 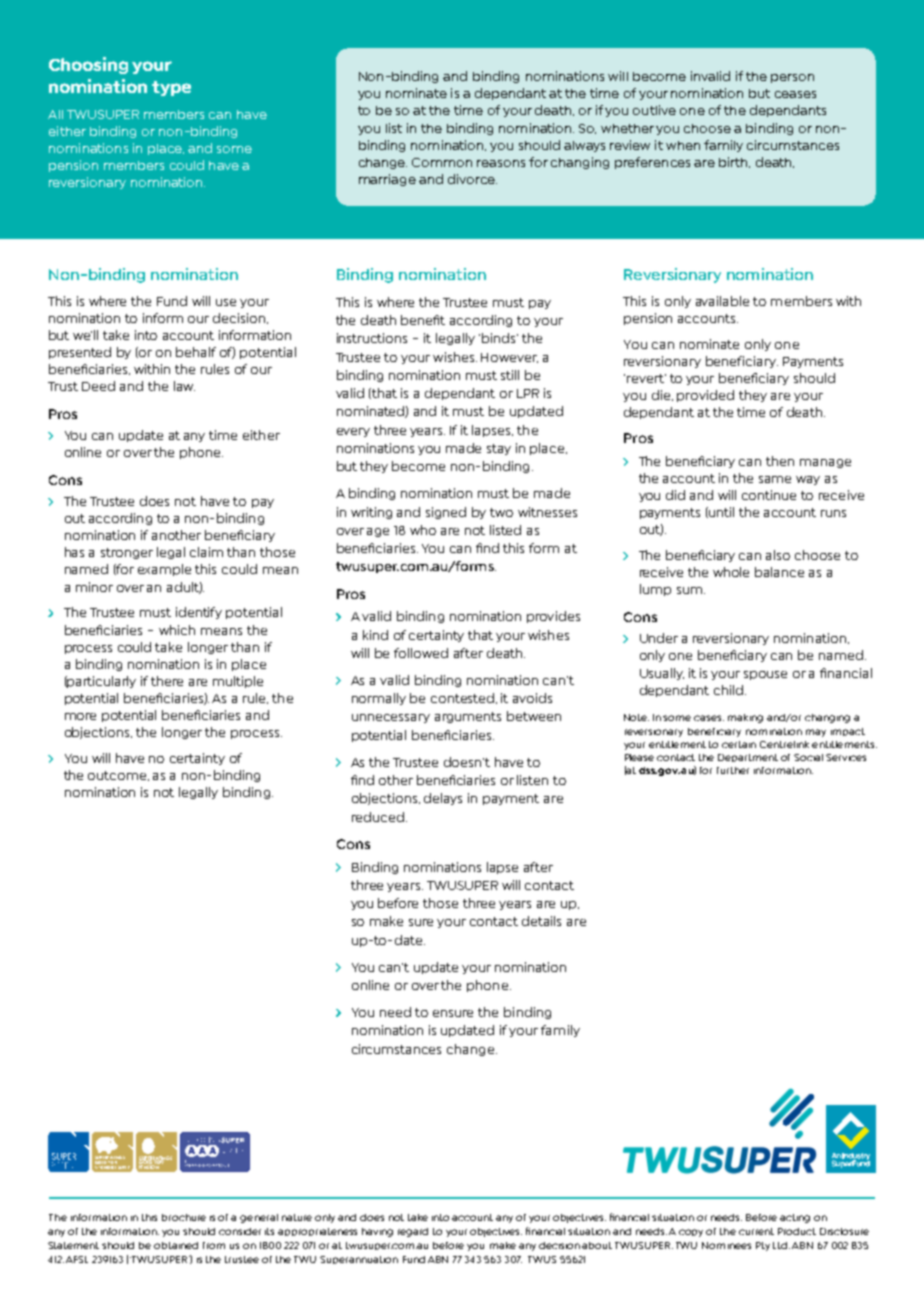 What do you see at coordinates (184, 386) in the screenshot?
I see `law` at bounding box center [184, 386].
